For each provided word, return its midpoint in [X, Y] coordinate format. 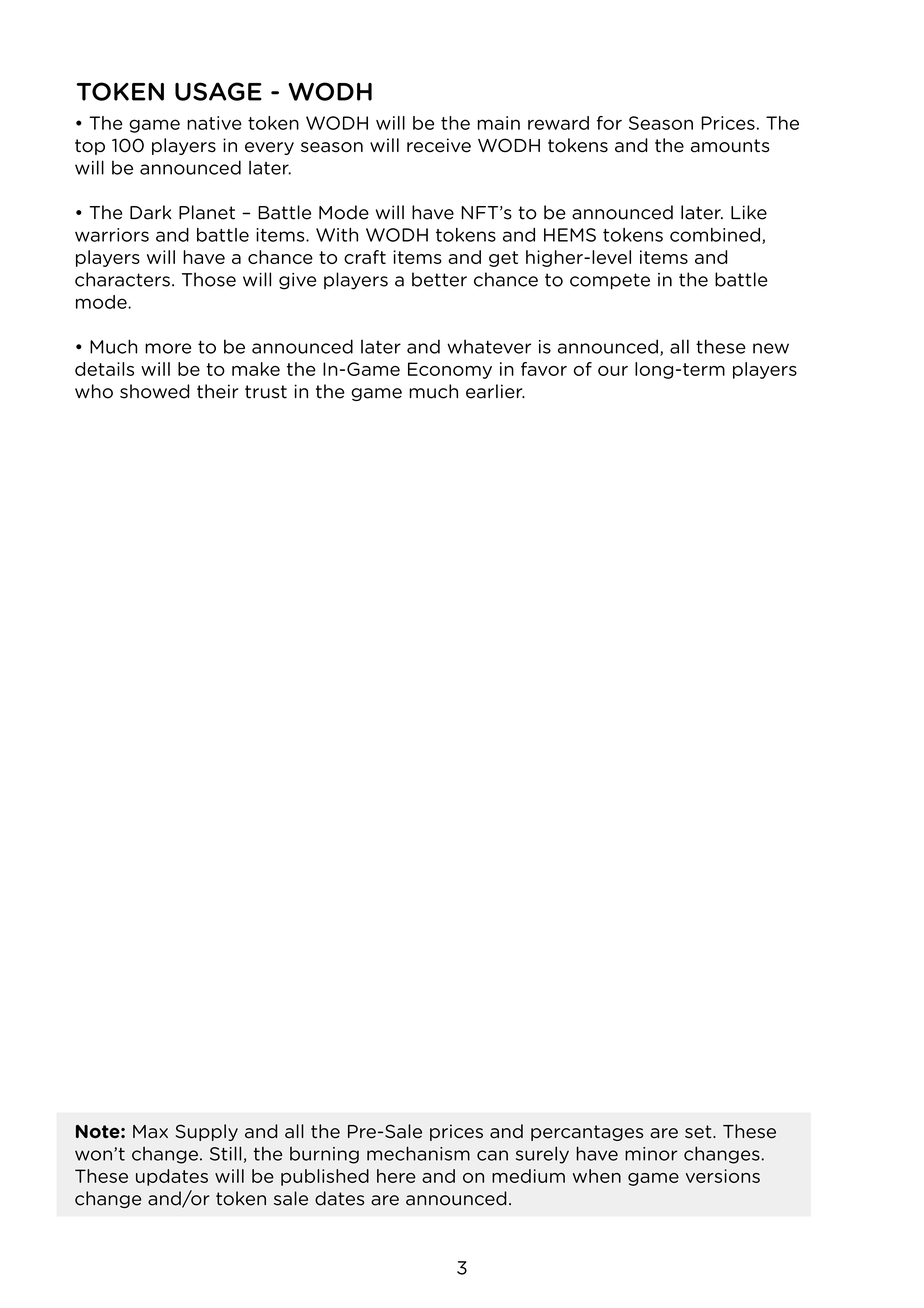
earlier [495, 391]
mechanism [418, 1153]
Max [150, 1132]
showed [155, 391]
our [613, 371]
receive [439, 145]
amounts [730, 146]
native [214, 123]
